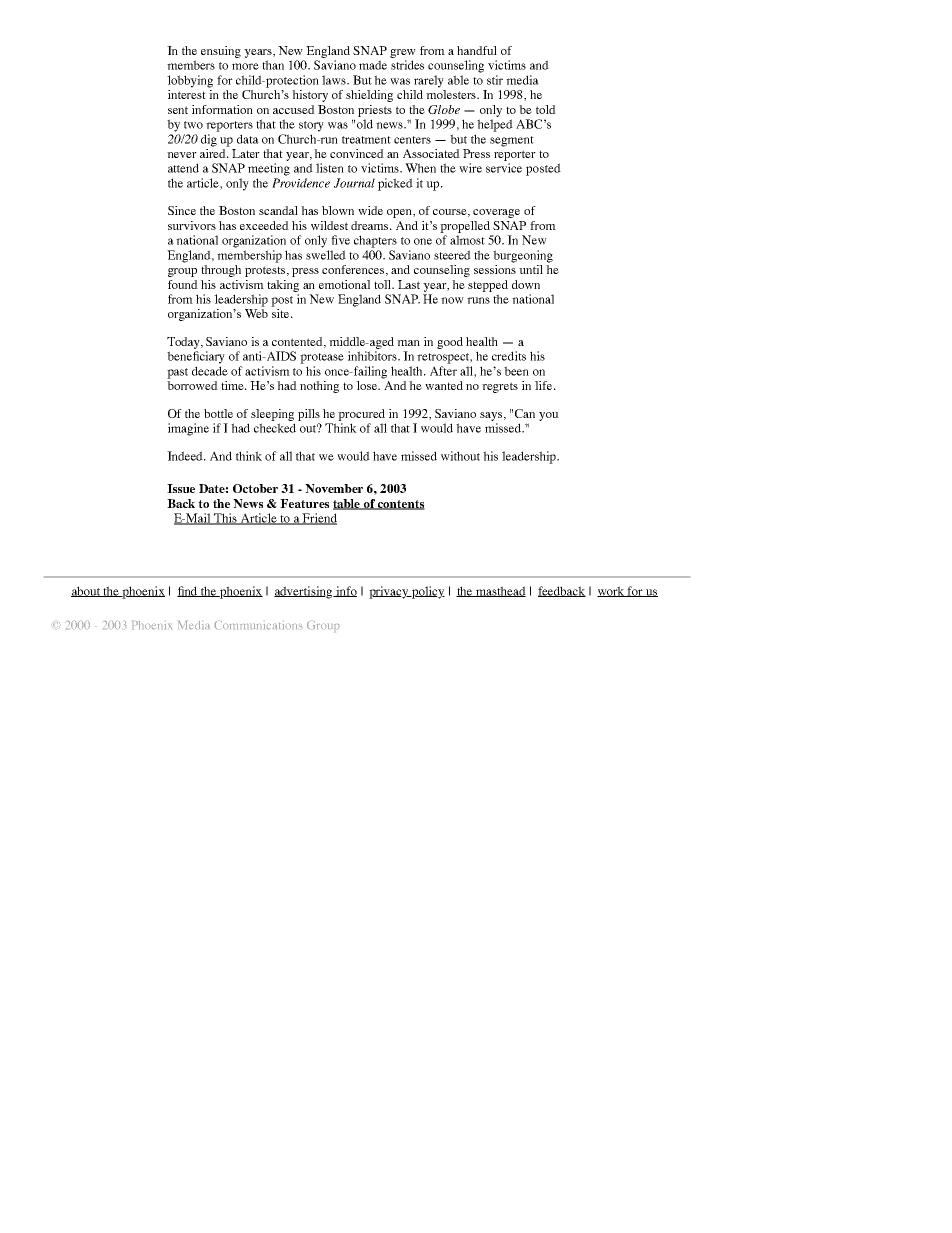 This screenshot has height=1233, width=952. What do you see at coordinates (373, 356) in the screenshot?
I see `inhibitors` at bounding box center [373, 356].
